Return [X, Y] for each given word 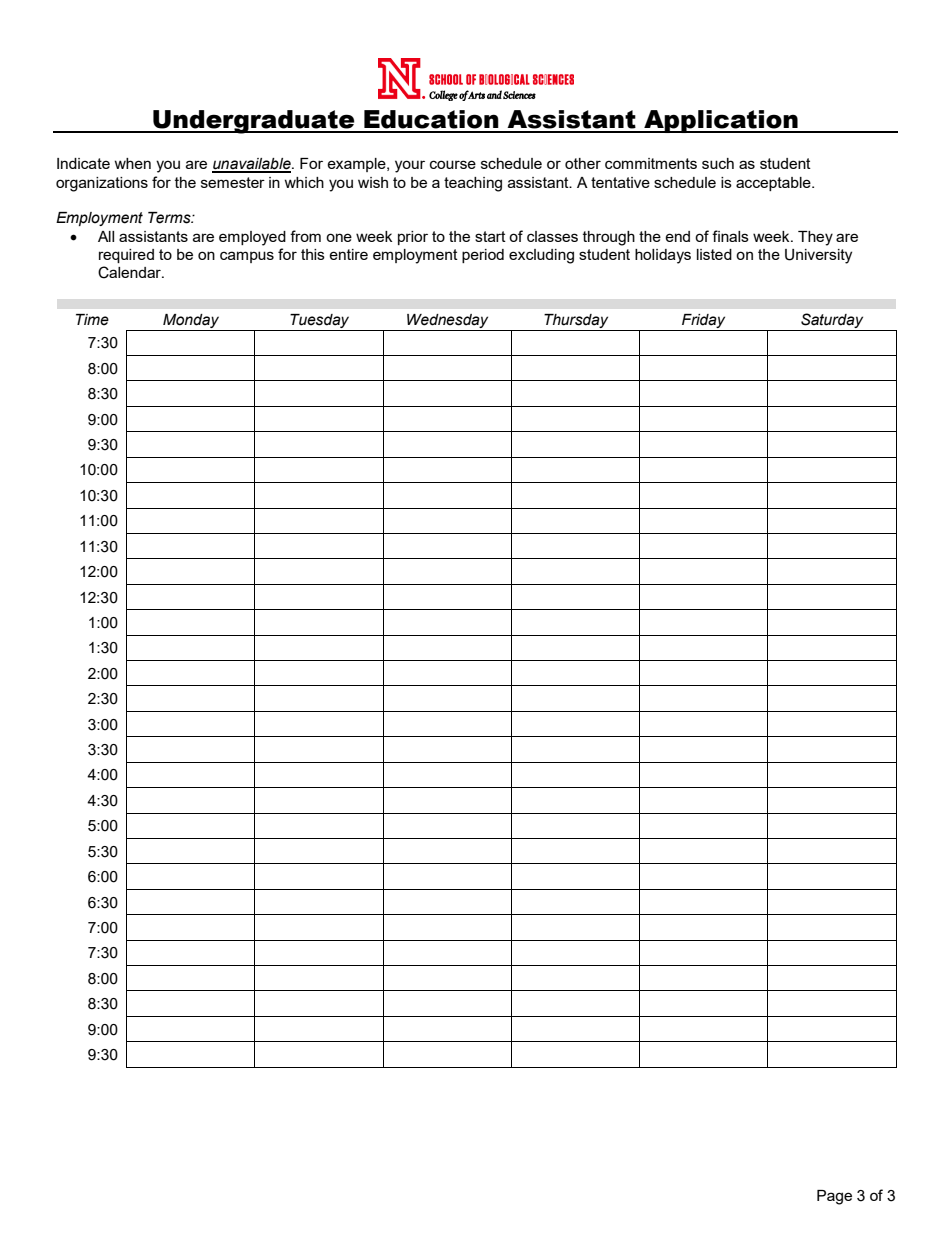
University [818, 256]
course [453, 164]
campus [247, 257]
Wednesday [447, 321]
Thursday [576, 321]
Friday [703, 321]
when [132, 163]
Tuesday [319, 321]
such [718, 163]
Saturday [832, 320]
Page [834, 1197]
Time [92, 320]
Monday [191, 321]
